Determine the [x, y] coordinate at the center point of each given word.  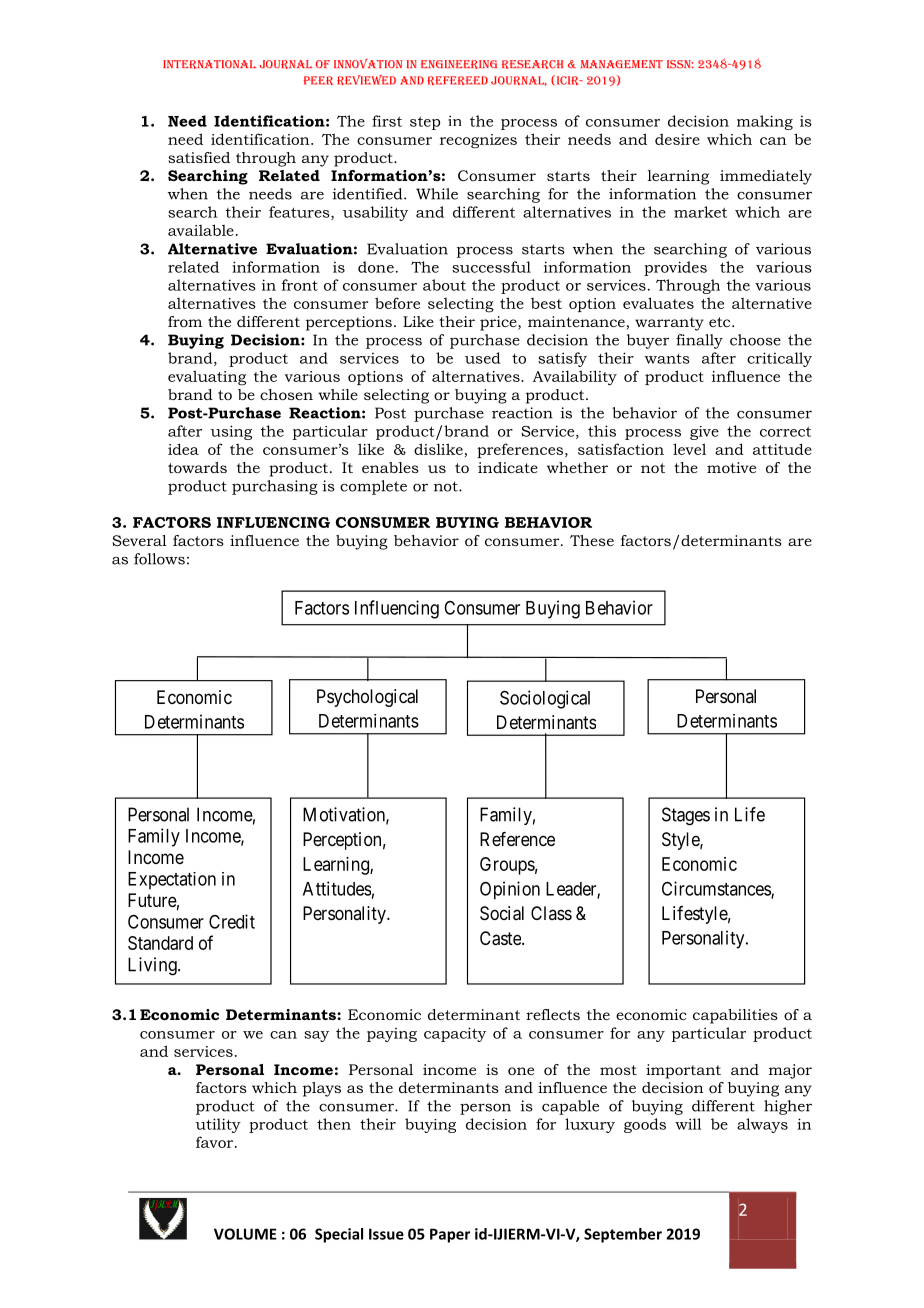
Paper [450, 1235]
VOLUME [245, 1234]
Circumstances [717, 889]
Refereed [457, 80]
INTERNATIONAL [209, 64]
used [483, 358]
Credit [232, 921]
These [592, 540]
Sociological [545, 699]
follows [159, 559]
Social [502, 913]
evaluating [207, 378]
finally [699, 341]
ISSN [680, 64]
